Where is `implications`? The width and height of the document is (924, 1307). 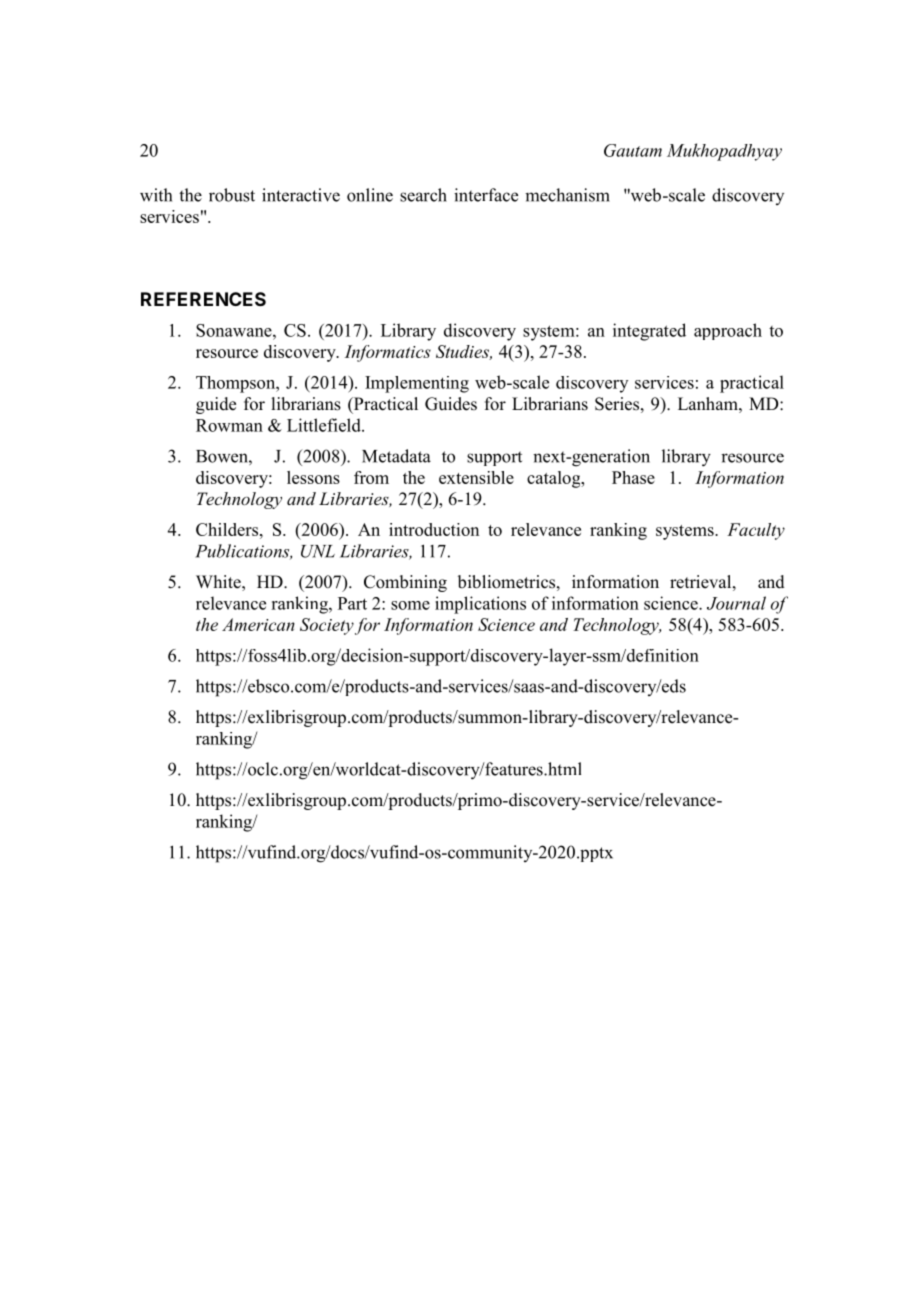
implications is located at coordinates (480, 605).
